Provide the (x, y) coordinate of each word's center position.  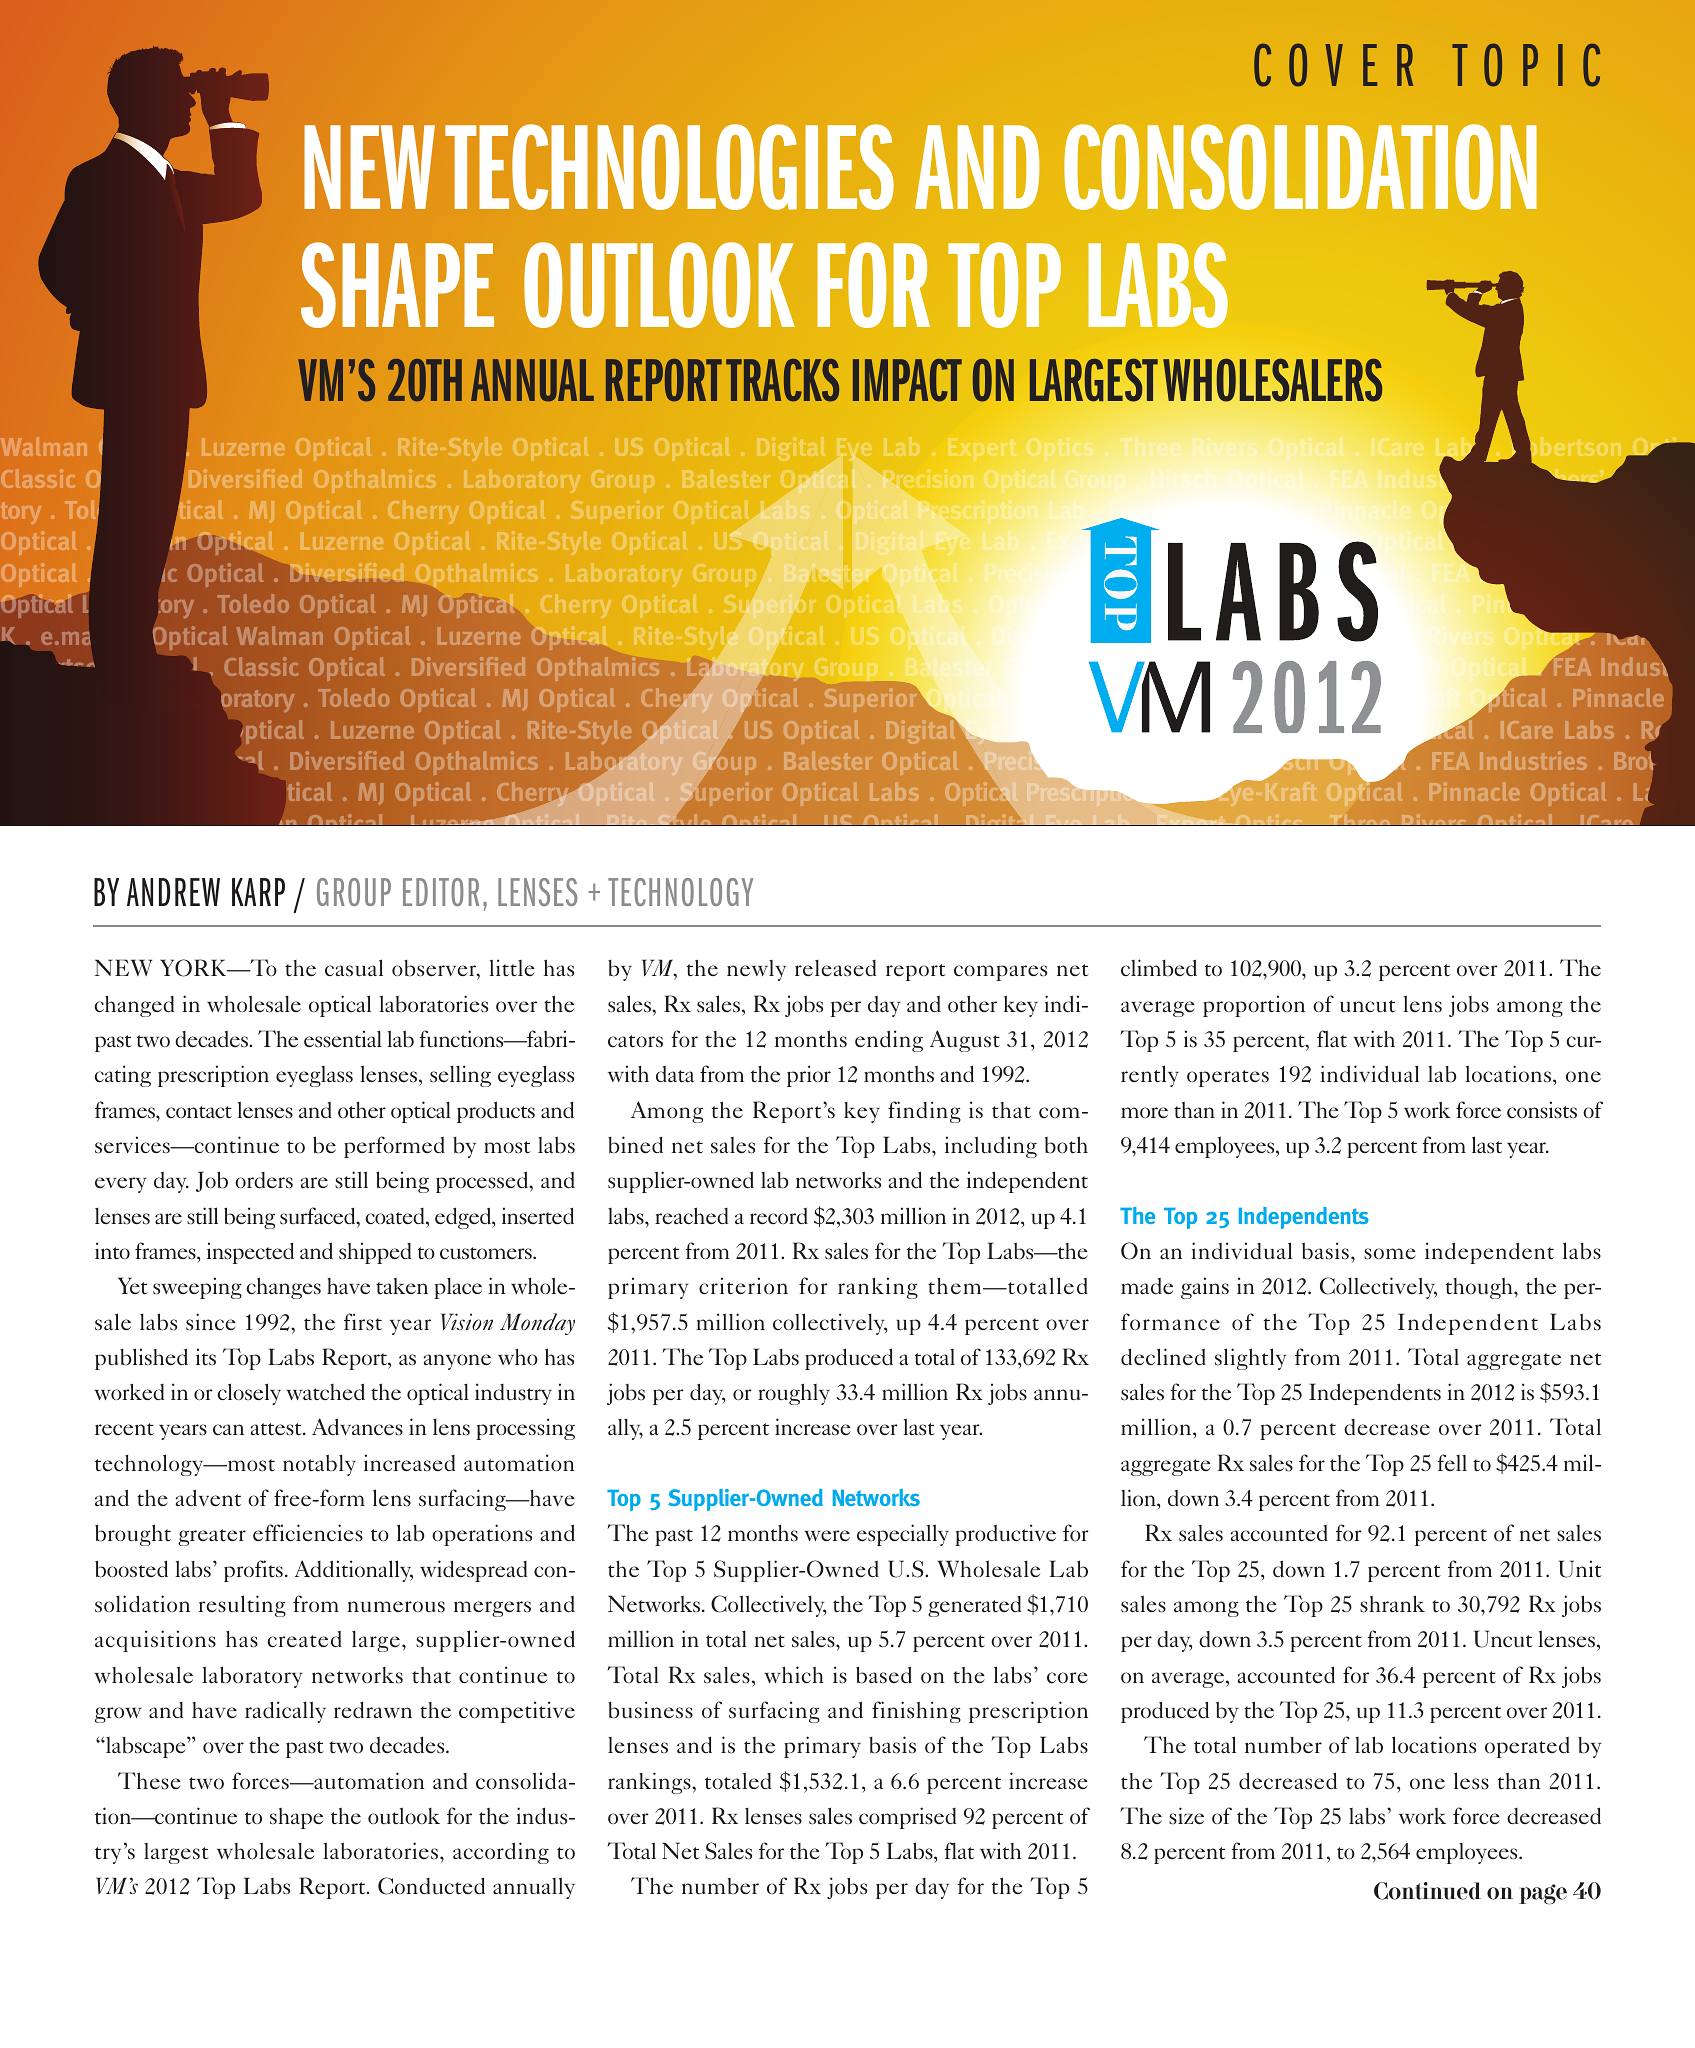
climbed (1159, 968)
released (835, 968)
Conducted (431, 1886)
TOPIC (1526, 65)
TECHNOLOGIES (669, 167)
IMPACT (907, 380)
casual (354, 968)
